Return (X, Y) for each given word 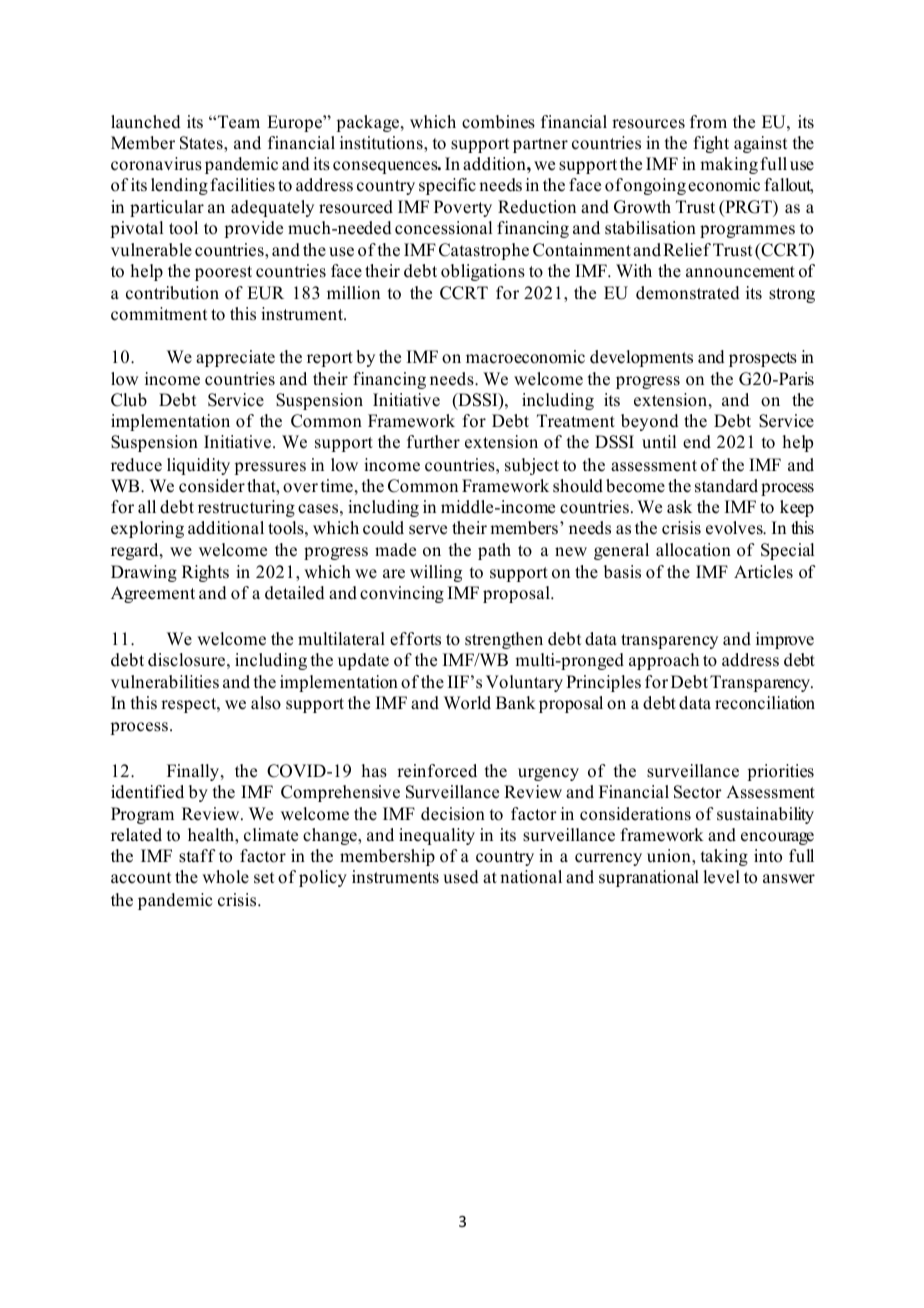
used (461, 877)
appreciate (235, 358)
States (202, 143)
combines (498, 122)
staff (197, 856)
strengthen (504, 640)
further (433, 442)
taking (724, 857)
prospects (763, 359)
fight (711, 144)
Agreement (153, 594)
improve (785, 640)
